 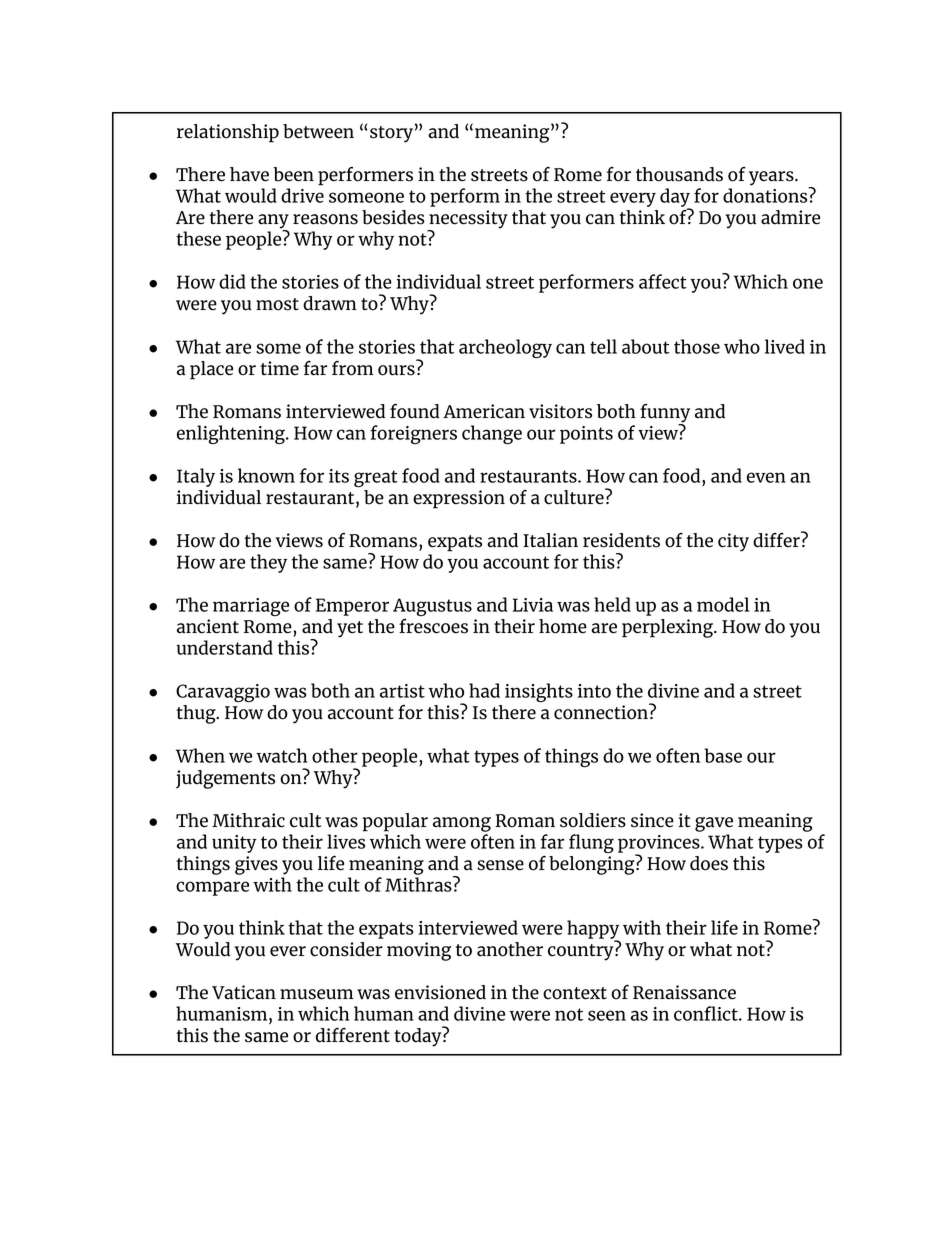 I want to click on change, so click(x=492, y=434).
